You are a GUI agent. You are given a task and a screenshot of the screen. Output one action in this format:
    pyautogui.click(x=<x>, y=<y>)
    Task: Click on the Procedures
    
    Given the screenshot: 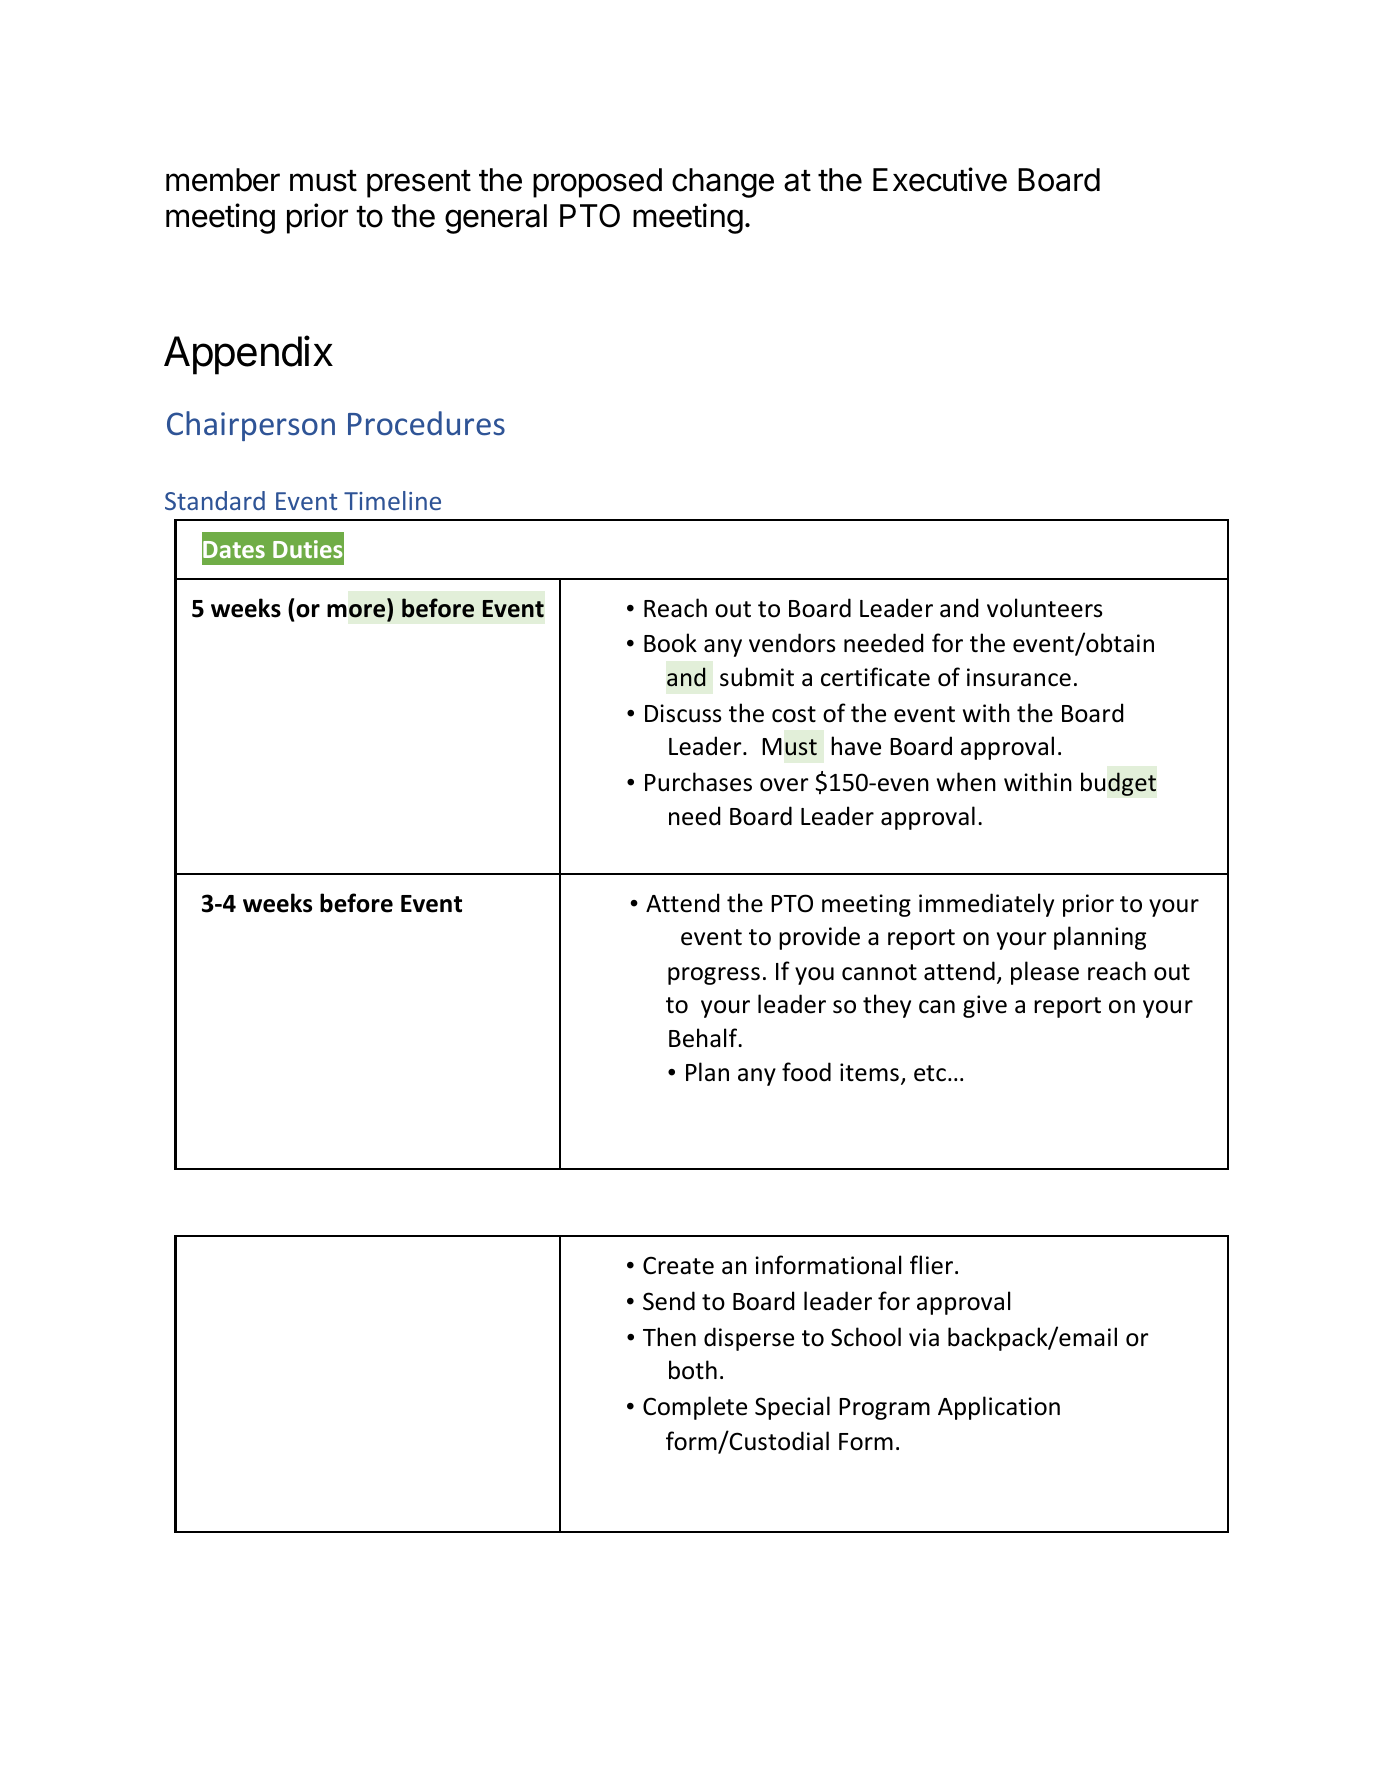 What is the action you would take?
    pyautogui.click(x=426, y=423)
